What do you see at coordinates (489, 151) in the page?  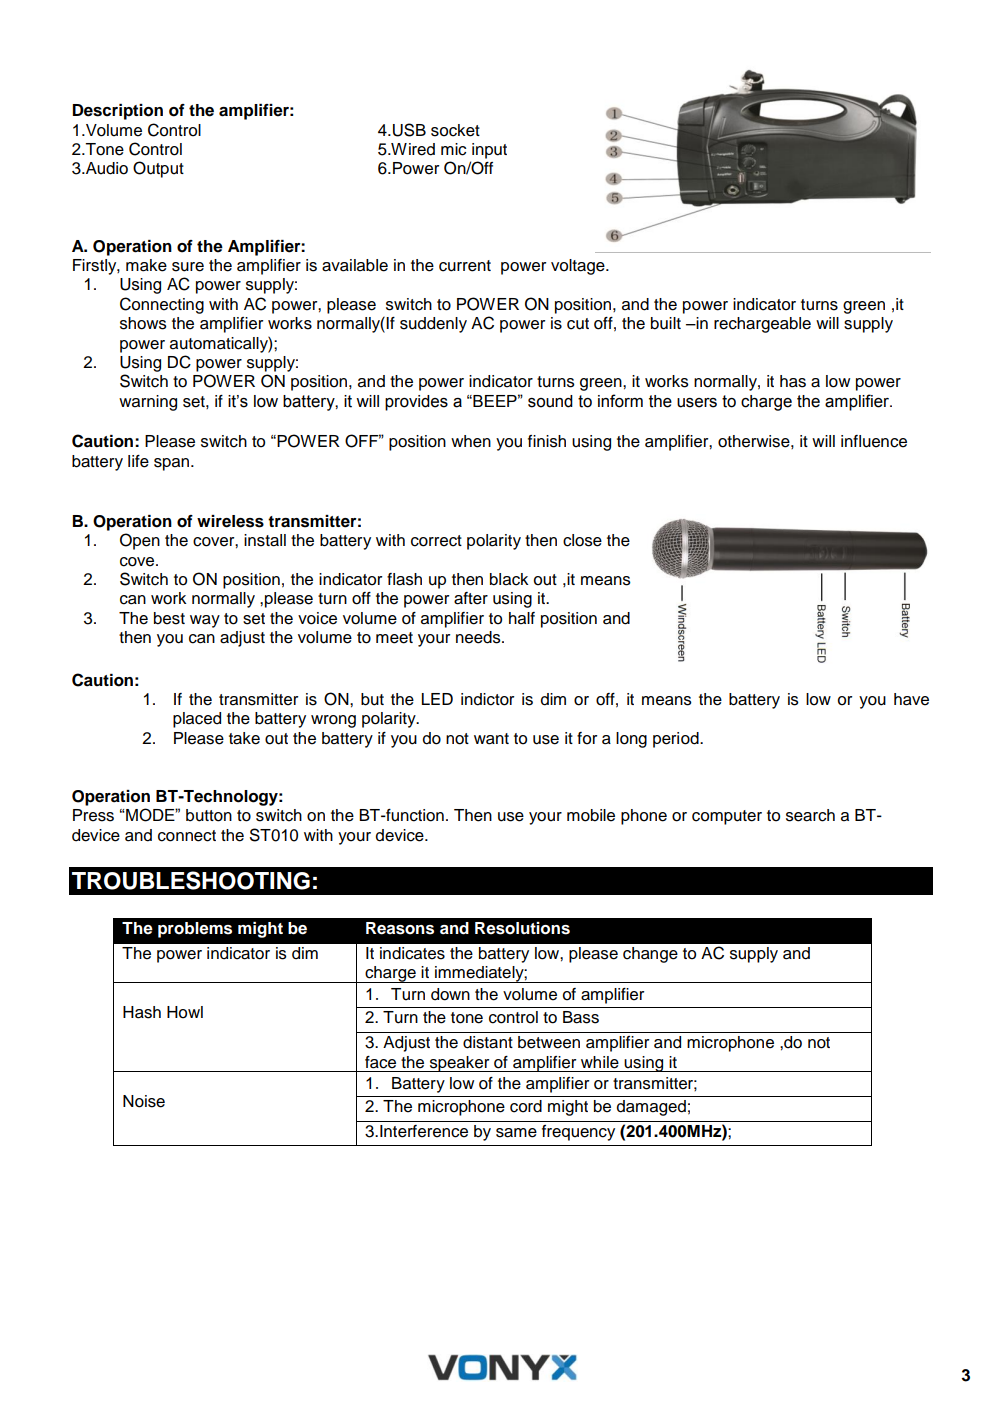 I see `input` at bounding box center [489, 151].
